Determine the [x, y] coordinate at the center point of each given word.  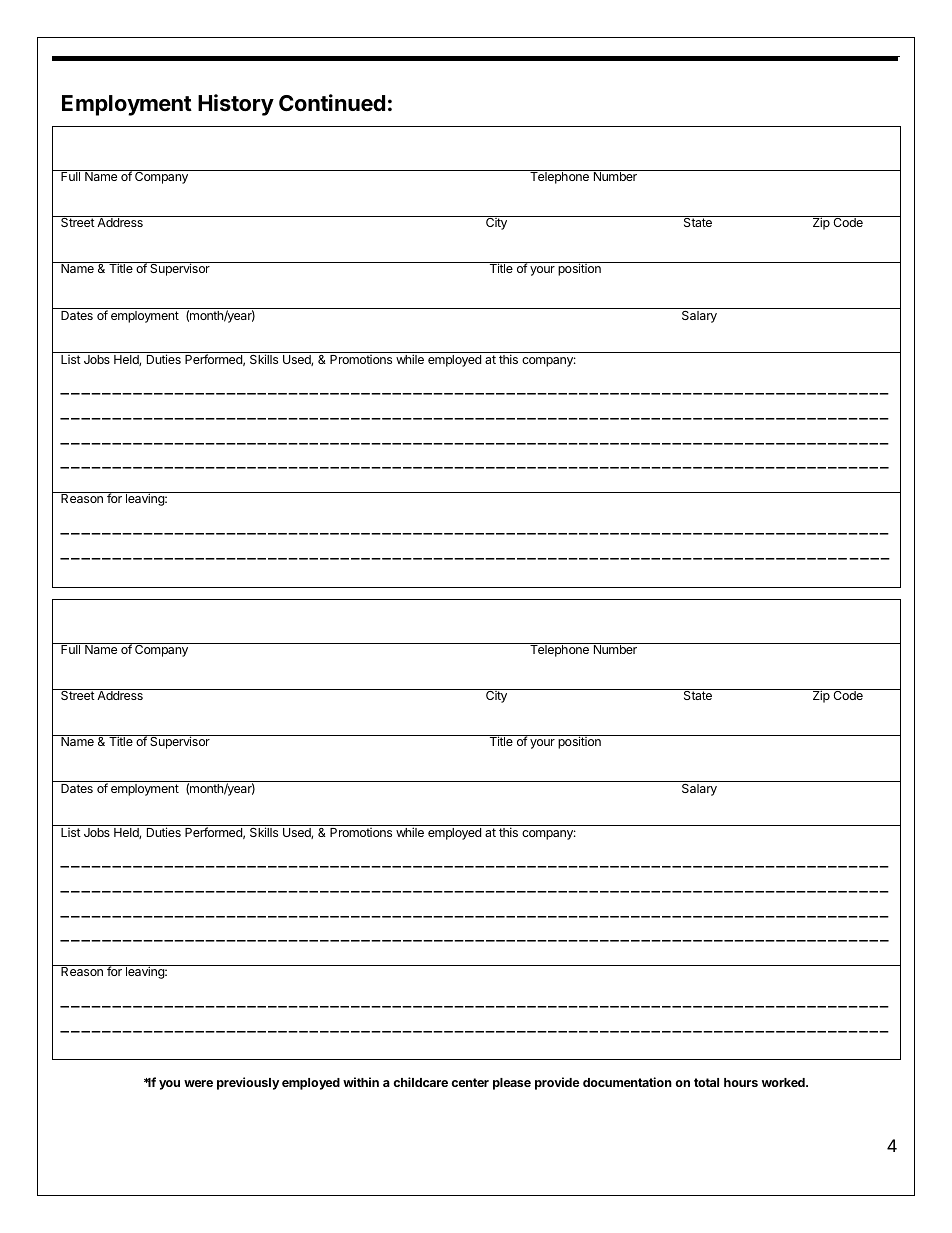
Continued [332, 103]
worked [784, 1082]
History [236, 105]
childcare [420, 1082]
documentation [627, 1082]
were [198, 1083]
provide [557, 1083]
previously [248, 1083]
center [470, 1082]
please [512, 1084]
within [361, 1082]
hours [741, 1082]
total [706, 1082]
